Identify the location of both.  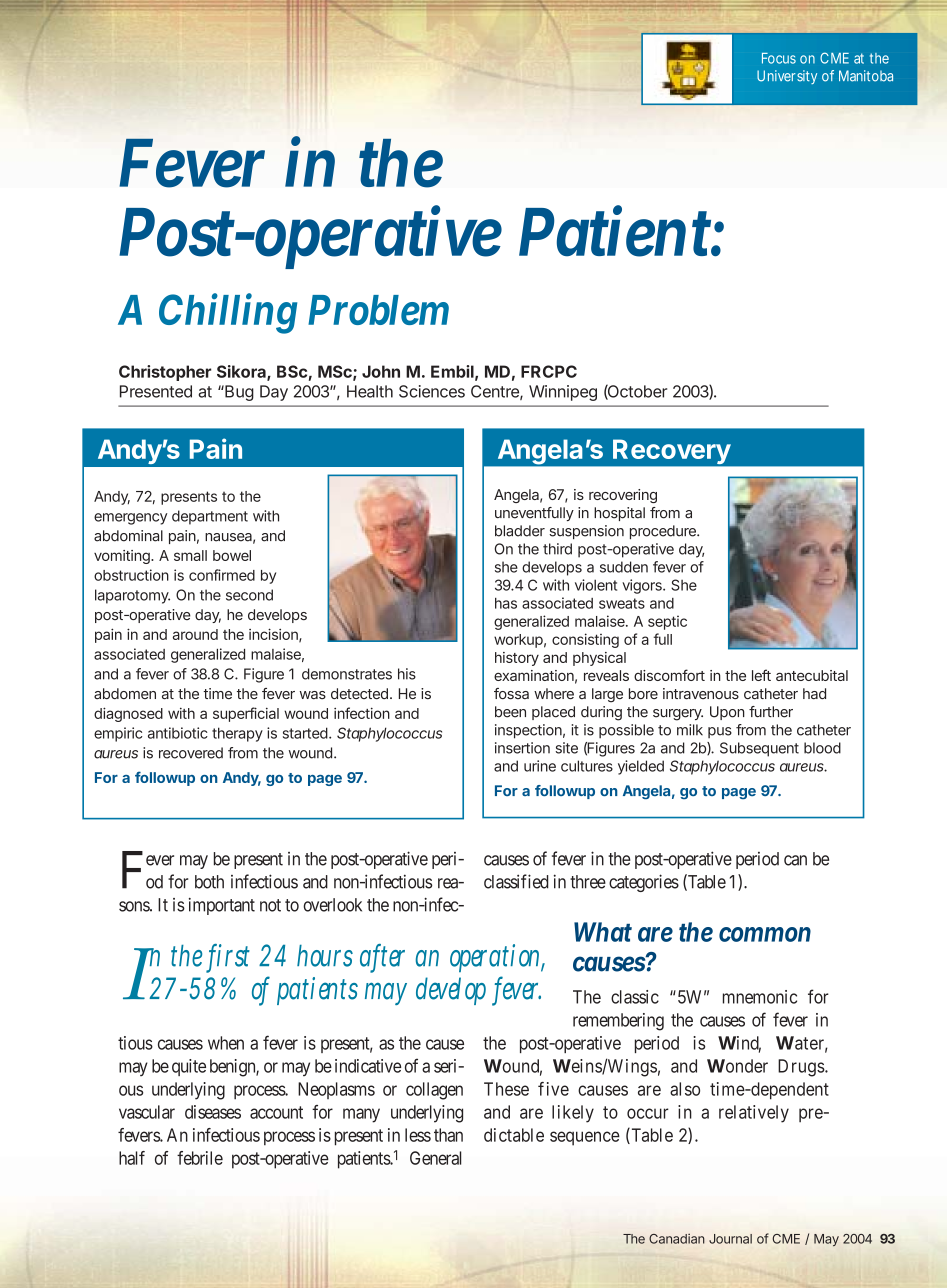
(209, 882).
